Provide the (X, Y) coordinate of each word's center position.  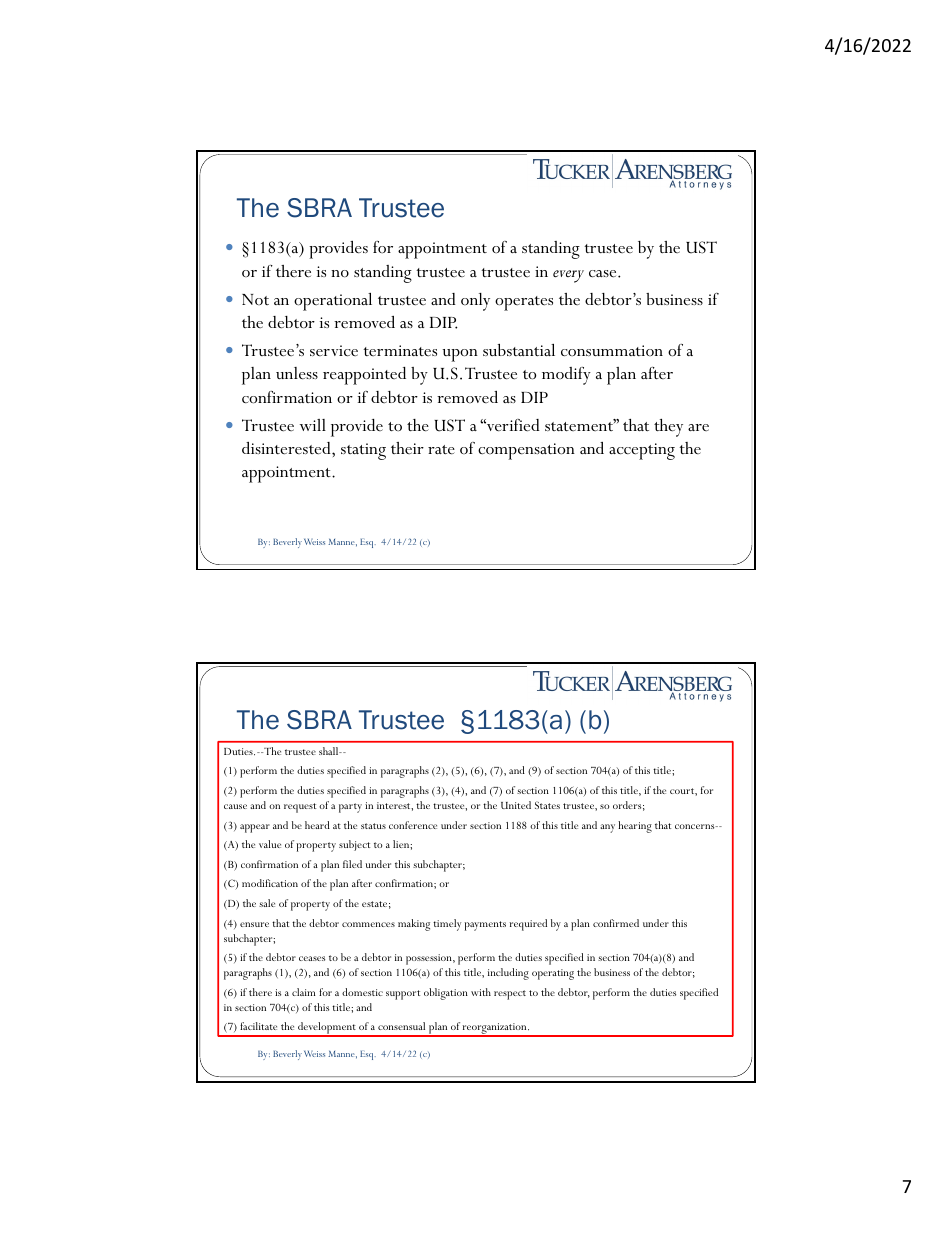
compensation (526, 451)
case (604, 274)
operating (553, 974)
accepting (642, 451)
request (300, 808)
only (475, 302)
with (481, 992)
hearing (635, 827)
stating (363, 451)
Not (255, 299)
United (516, 805)
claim (303, 992)
